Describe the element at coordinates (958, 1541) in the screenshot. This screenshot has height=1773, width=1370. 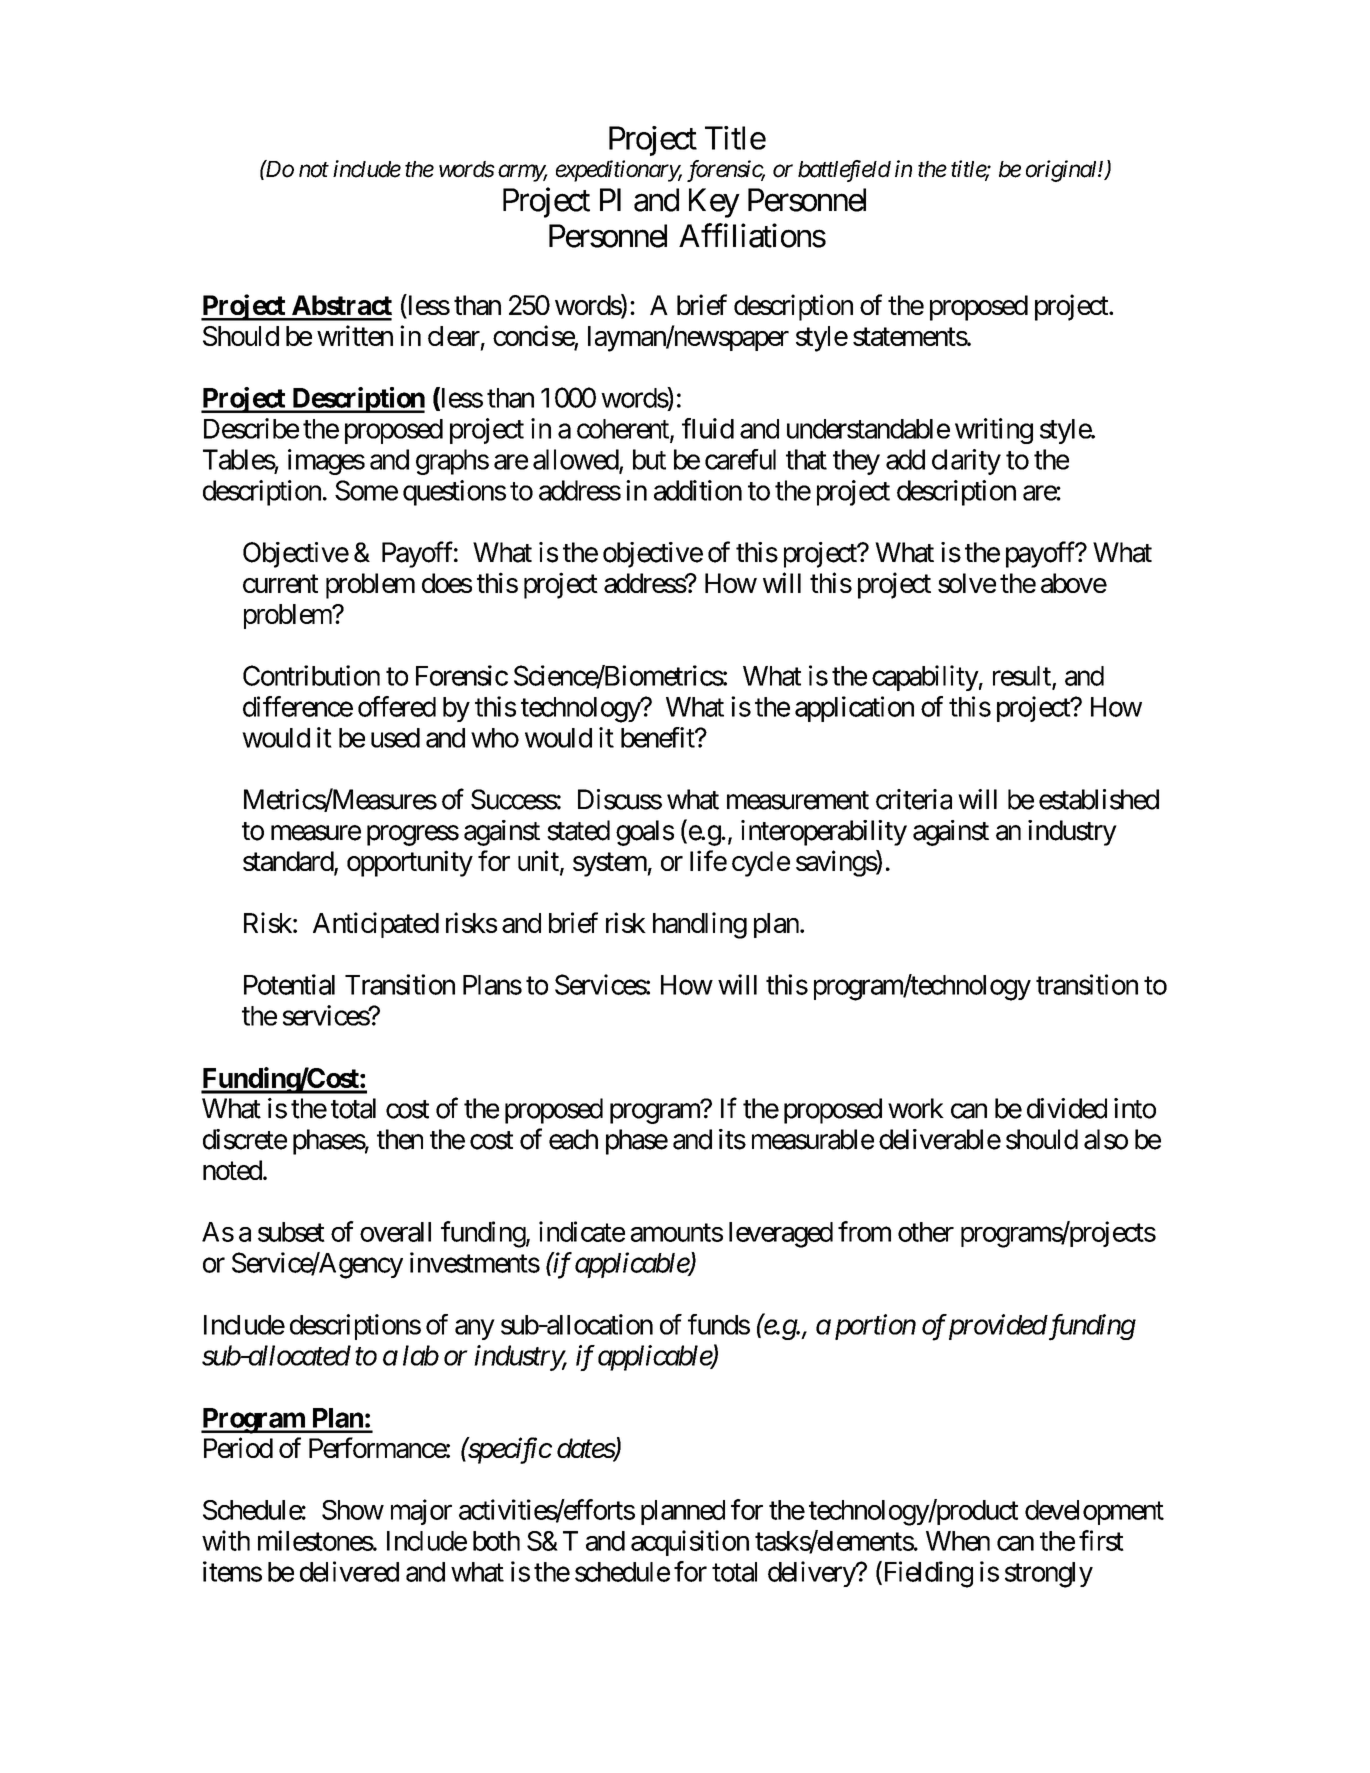
I see `When` at that location.
